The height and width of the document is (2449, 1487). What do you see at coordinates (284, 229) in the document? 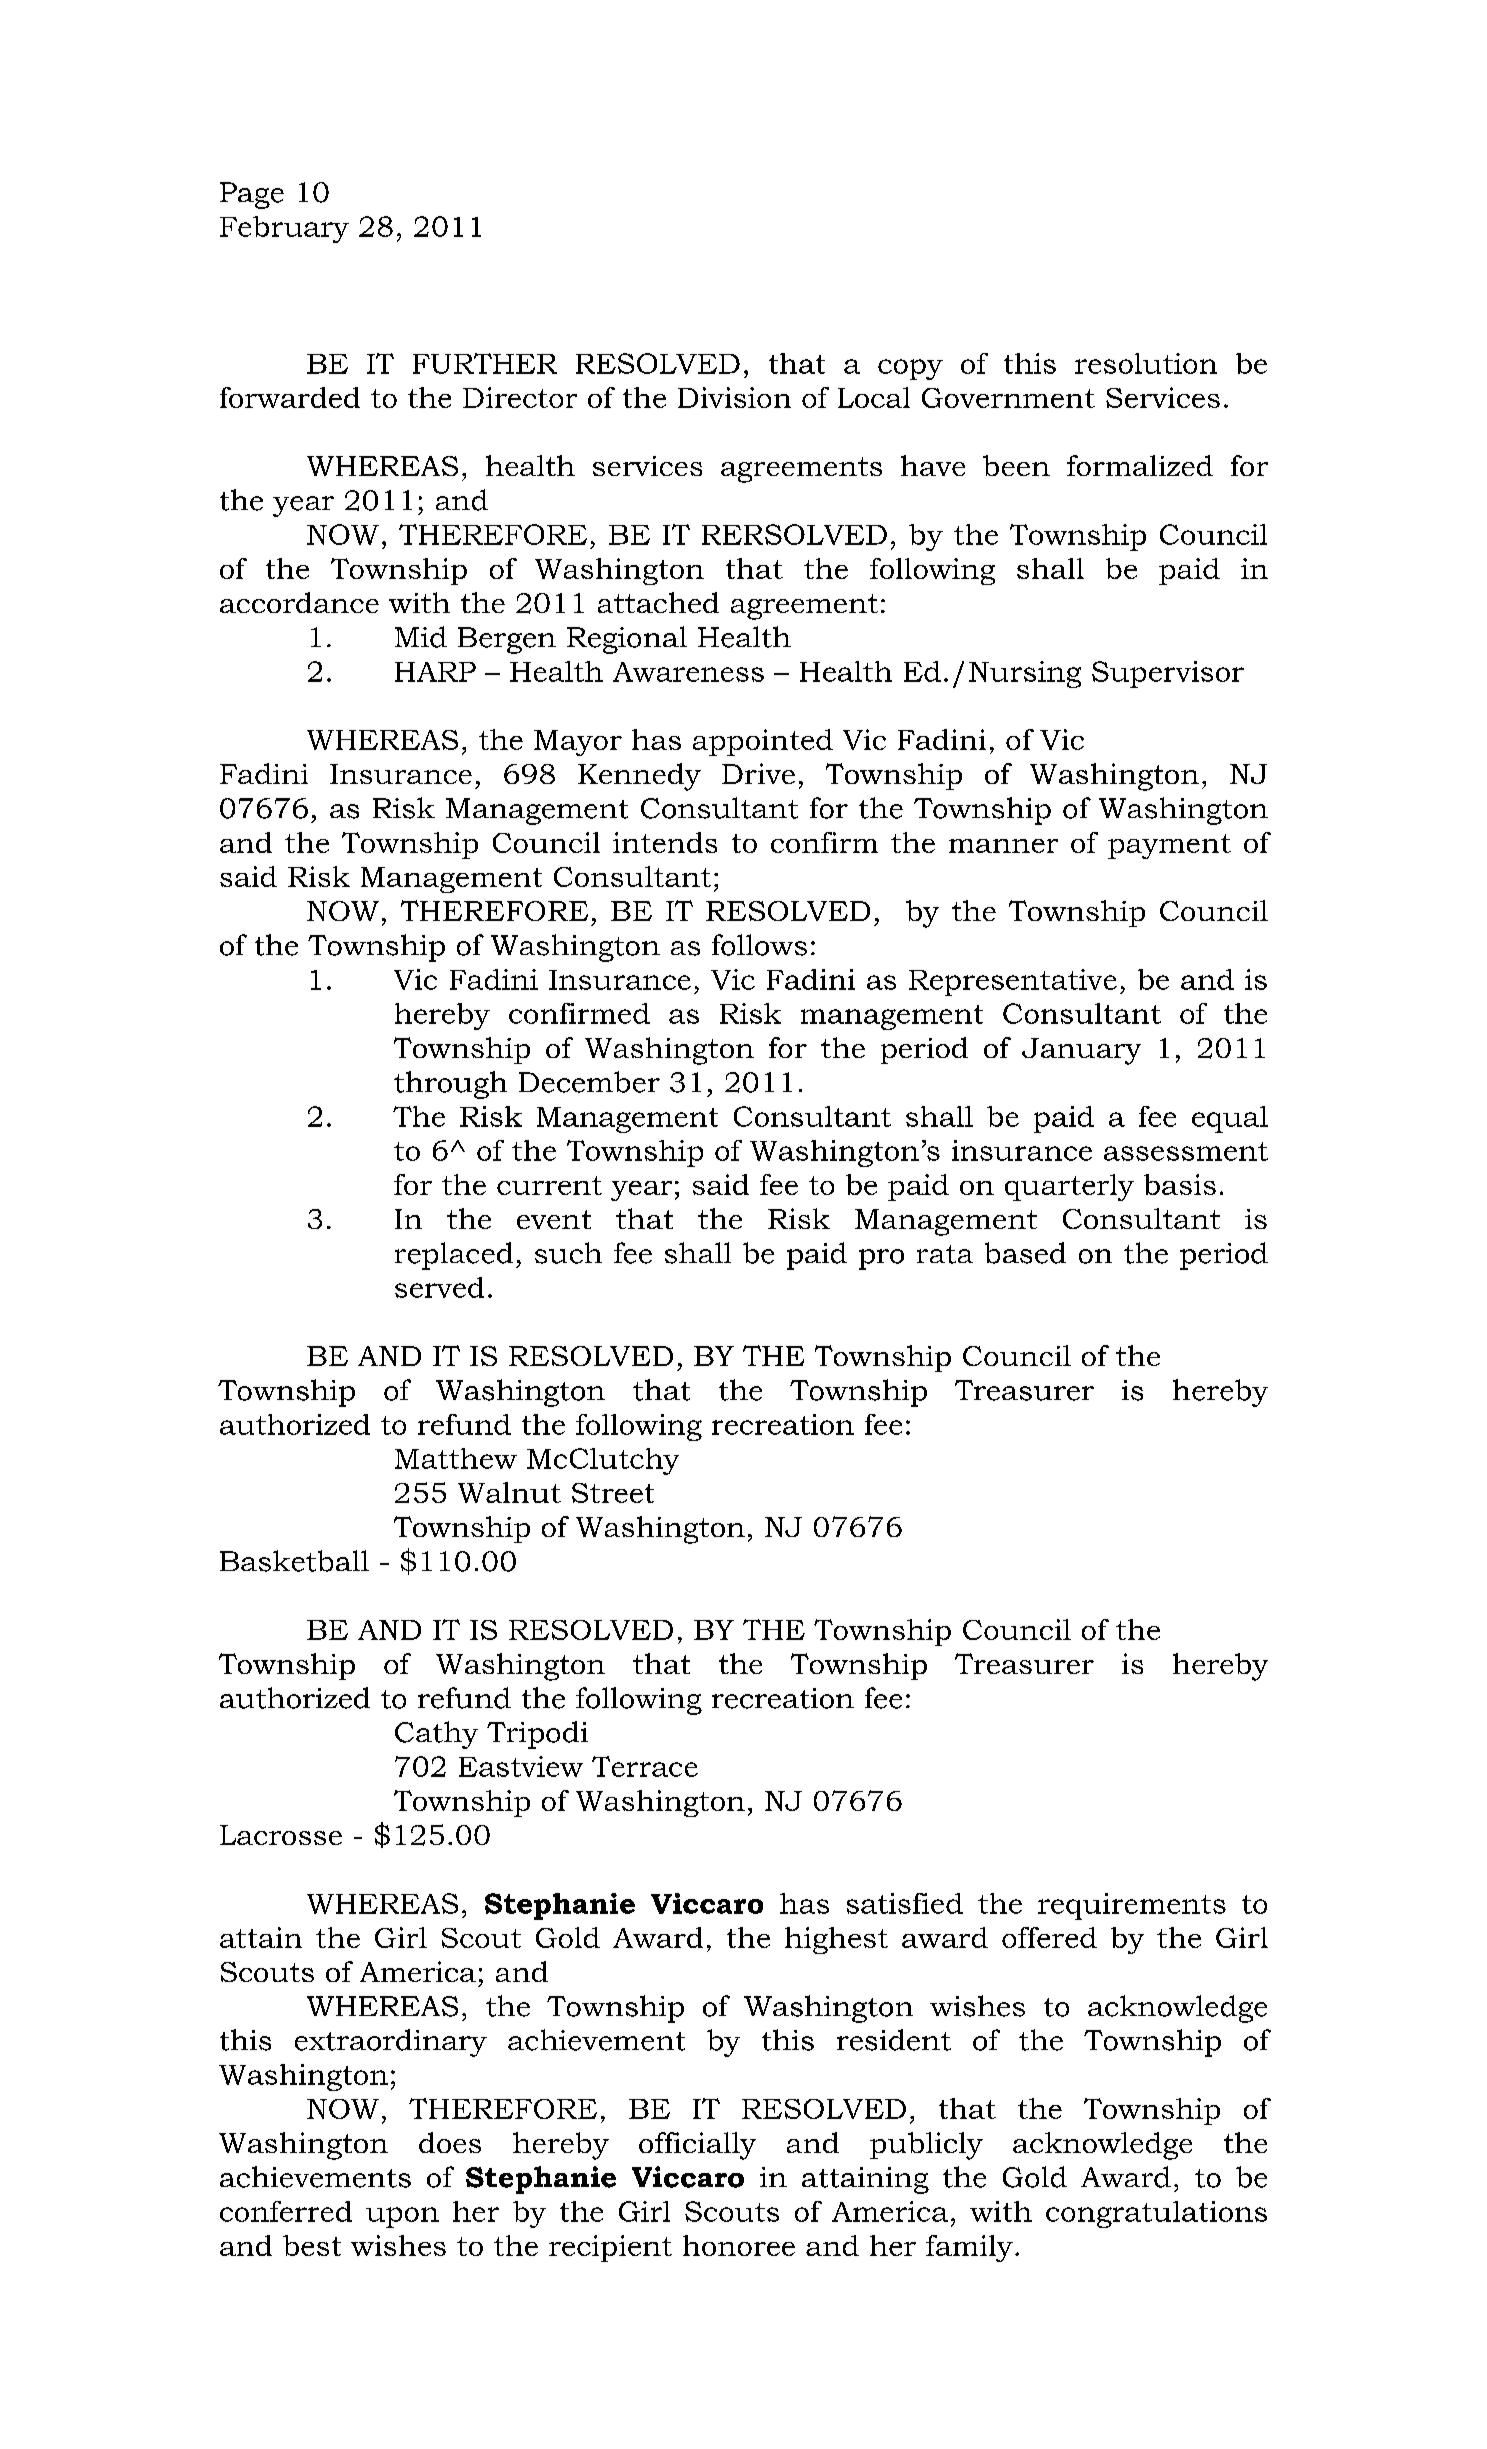
I see `February` at bounding box center [284, 229].
